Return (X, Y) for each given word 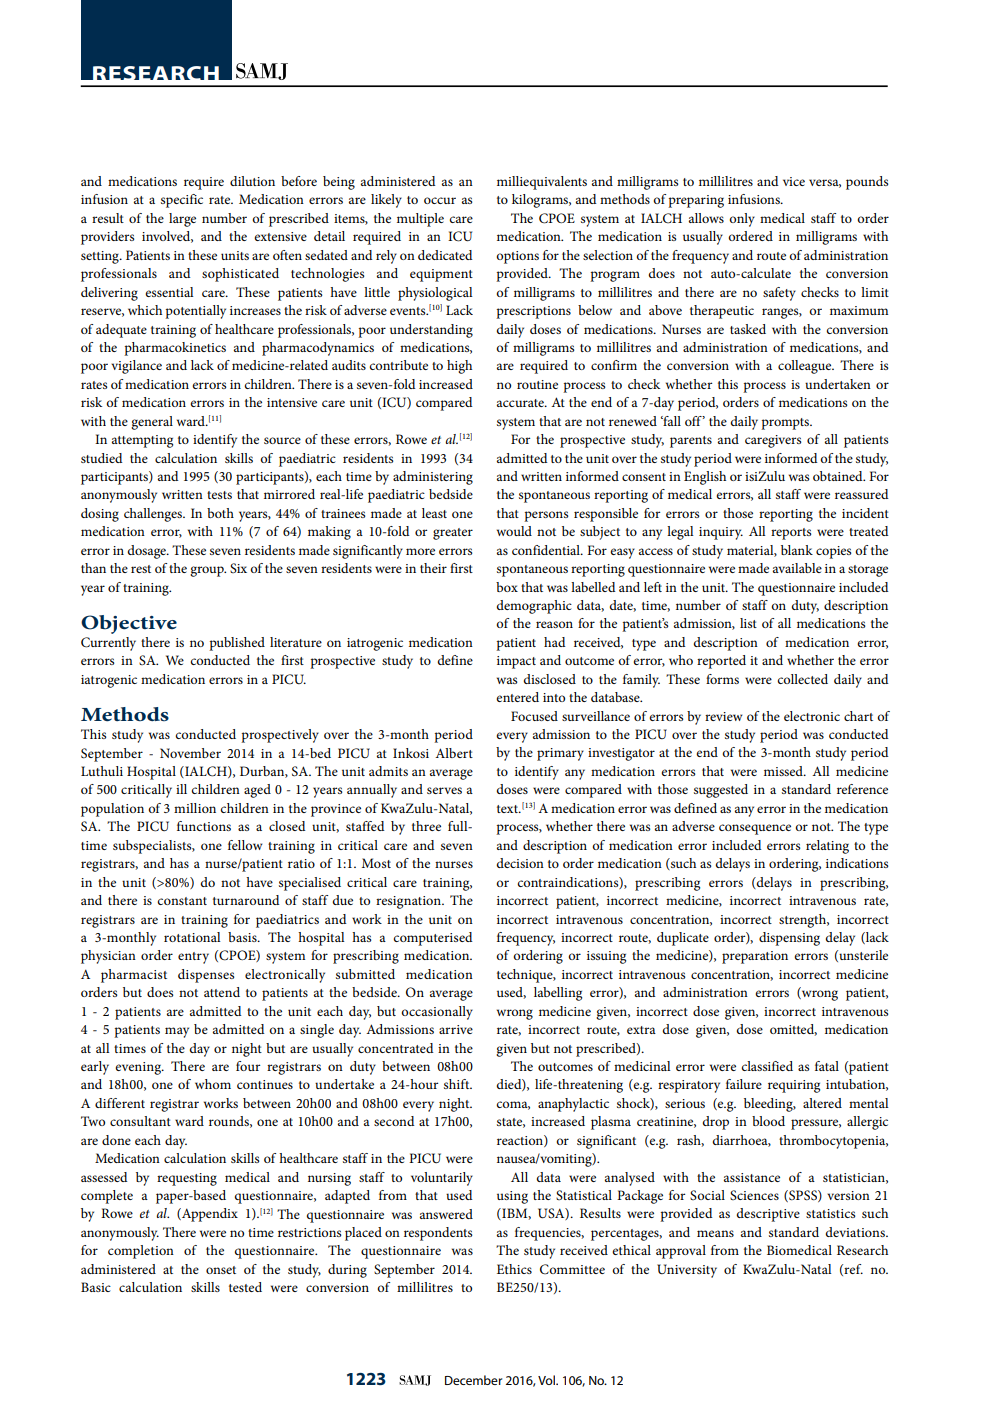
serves (444, 790)
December (473, 1380)
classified (767, 1066)
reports (791, 534)
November (190, 753)
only (742, 220)
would (514, 531)
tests (219, 495)
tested (245, 1287)
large (182, 220)
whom (213, 1084)
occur (440, 200)
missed (784, 771)
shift (458, 1084)
